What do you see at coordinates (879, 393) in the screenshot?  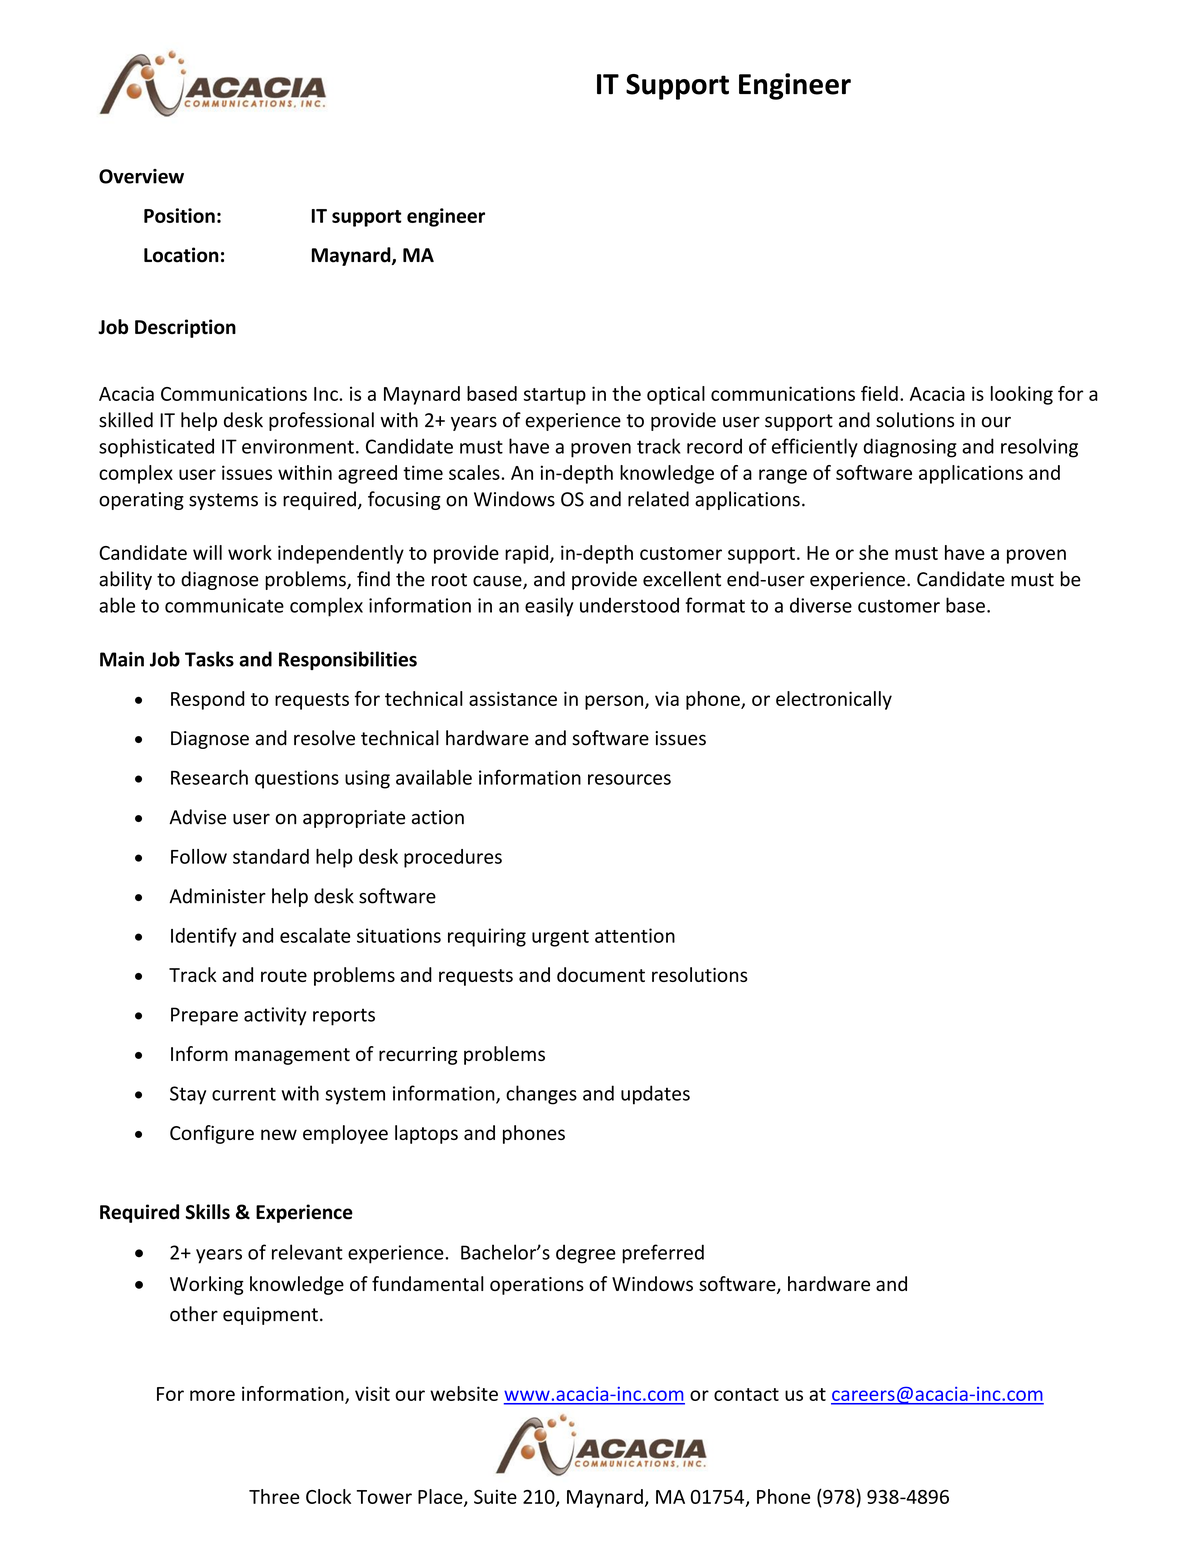 I see `field` at bounding box center [879, 393].
